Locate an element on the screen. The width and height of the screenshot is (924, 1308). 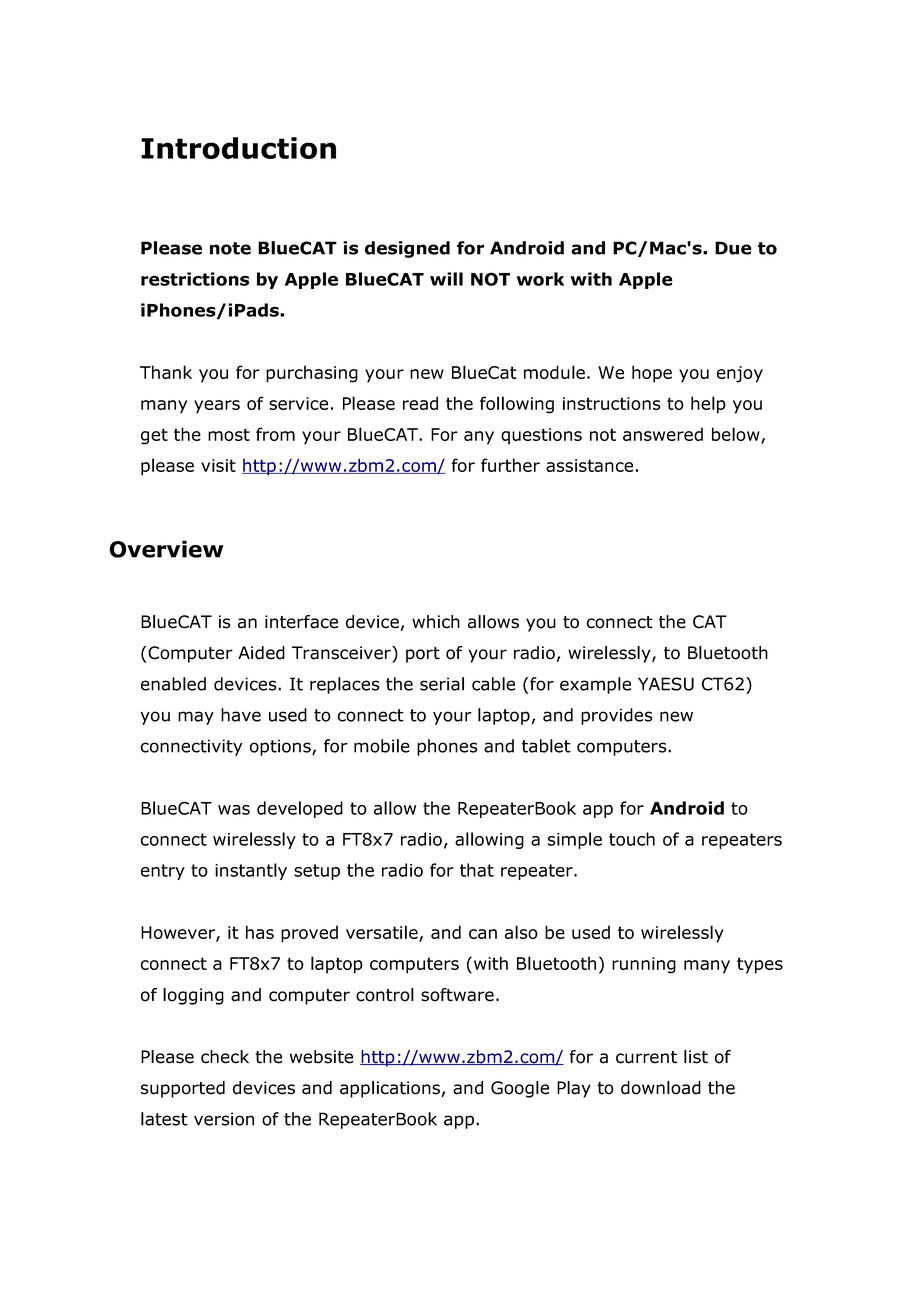
Aided is located at coordinates (261, 653).
